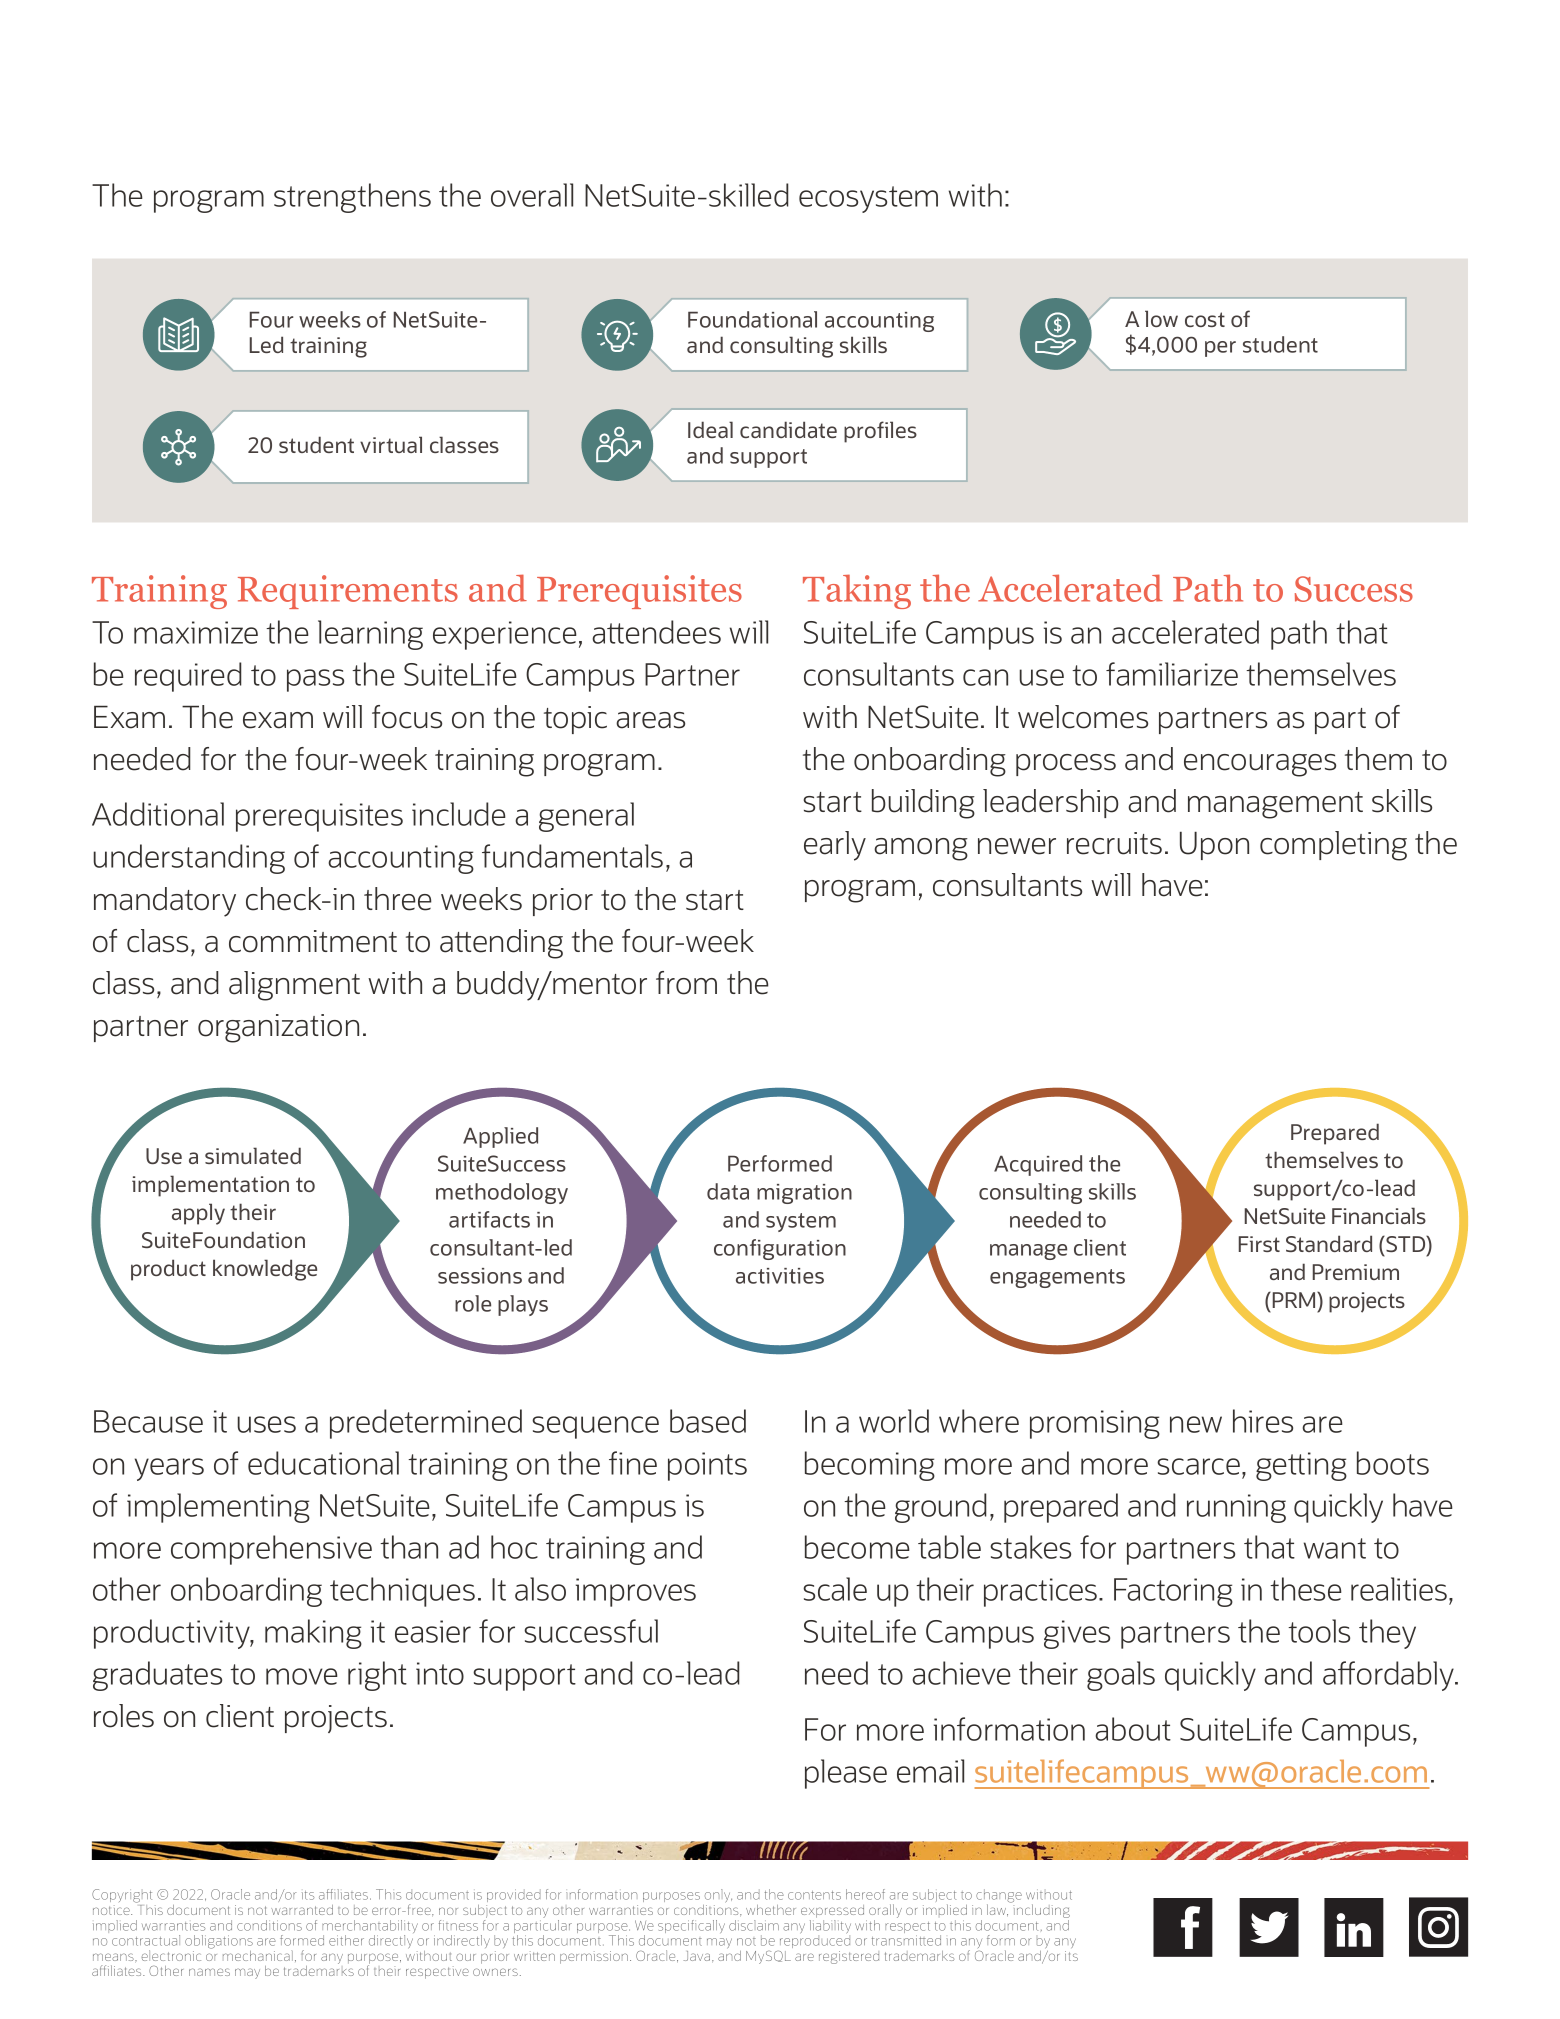 Image resolution: width=1560 pixels, height=2019 pixels. Describe the element at coordinates (158, 814) in the screenshot. I see `Additional` at that location.
